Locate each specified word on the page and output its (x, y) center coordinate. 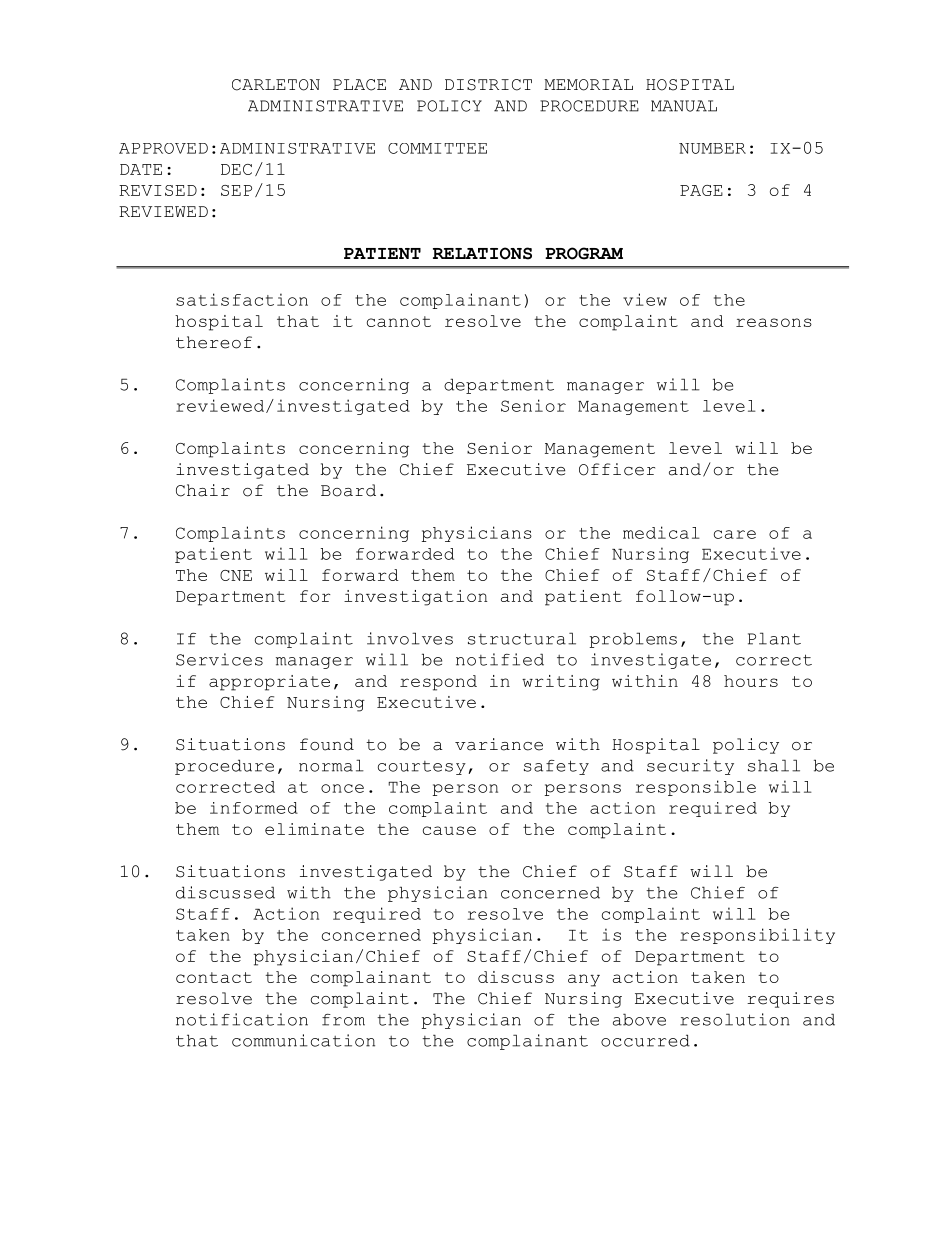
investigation (415, 598)
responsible (696, 788)
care (735, 534)
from (343, 1020)
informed (254, 808)
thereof (214, 342)
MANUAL (684, 106)
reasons (774, 322)
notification (242, 1019)
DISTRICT (488, 85)
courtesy (422, 768)
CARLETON (276, 85)
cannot (399, 321)
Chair (203, 490)
